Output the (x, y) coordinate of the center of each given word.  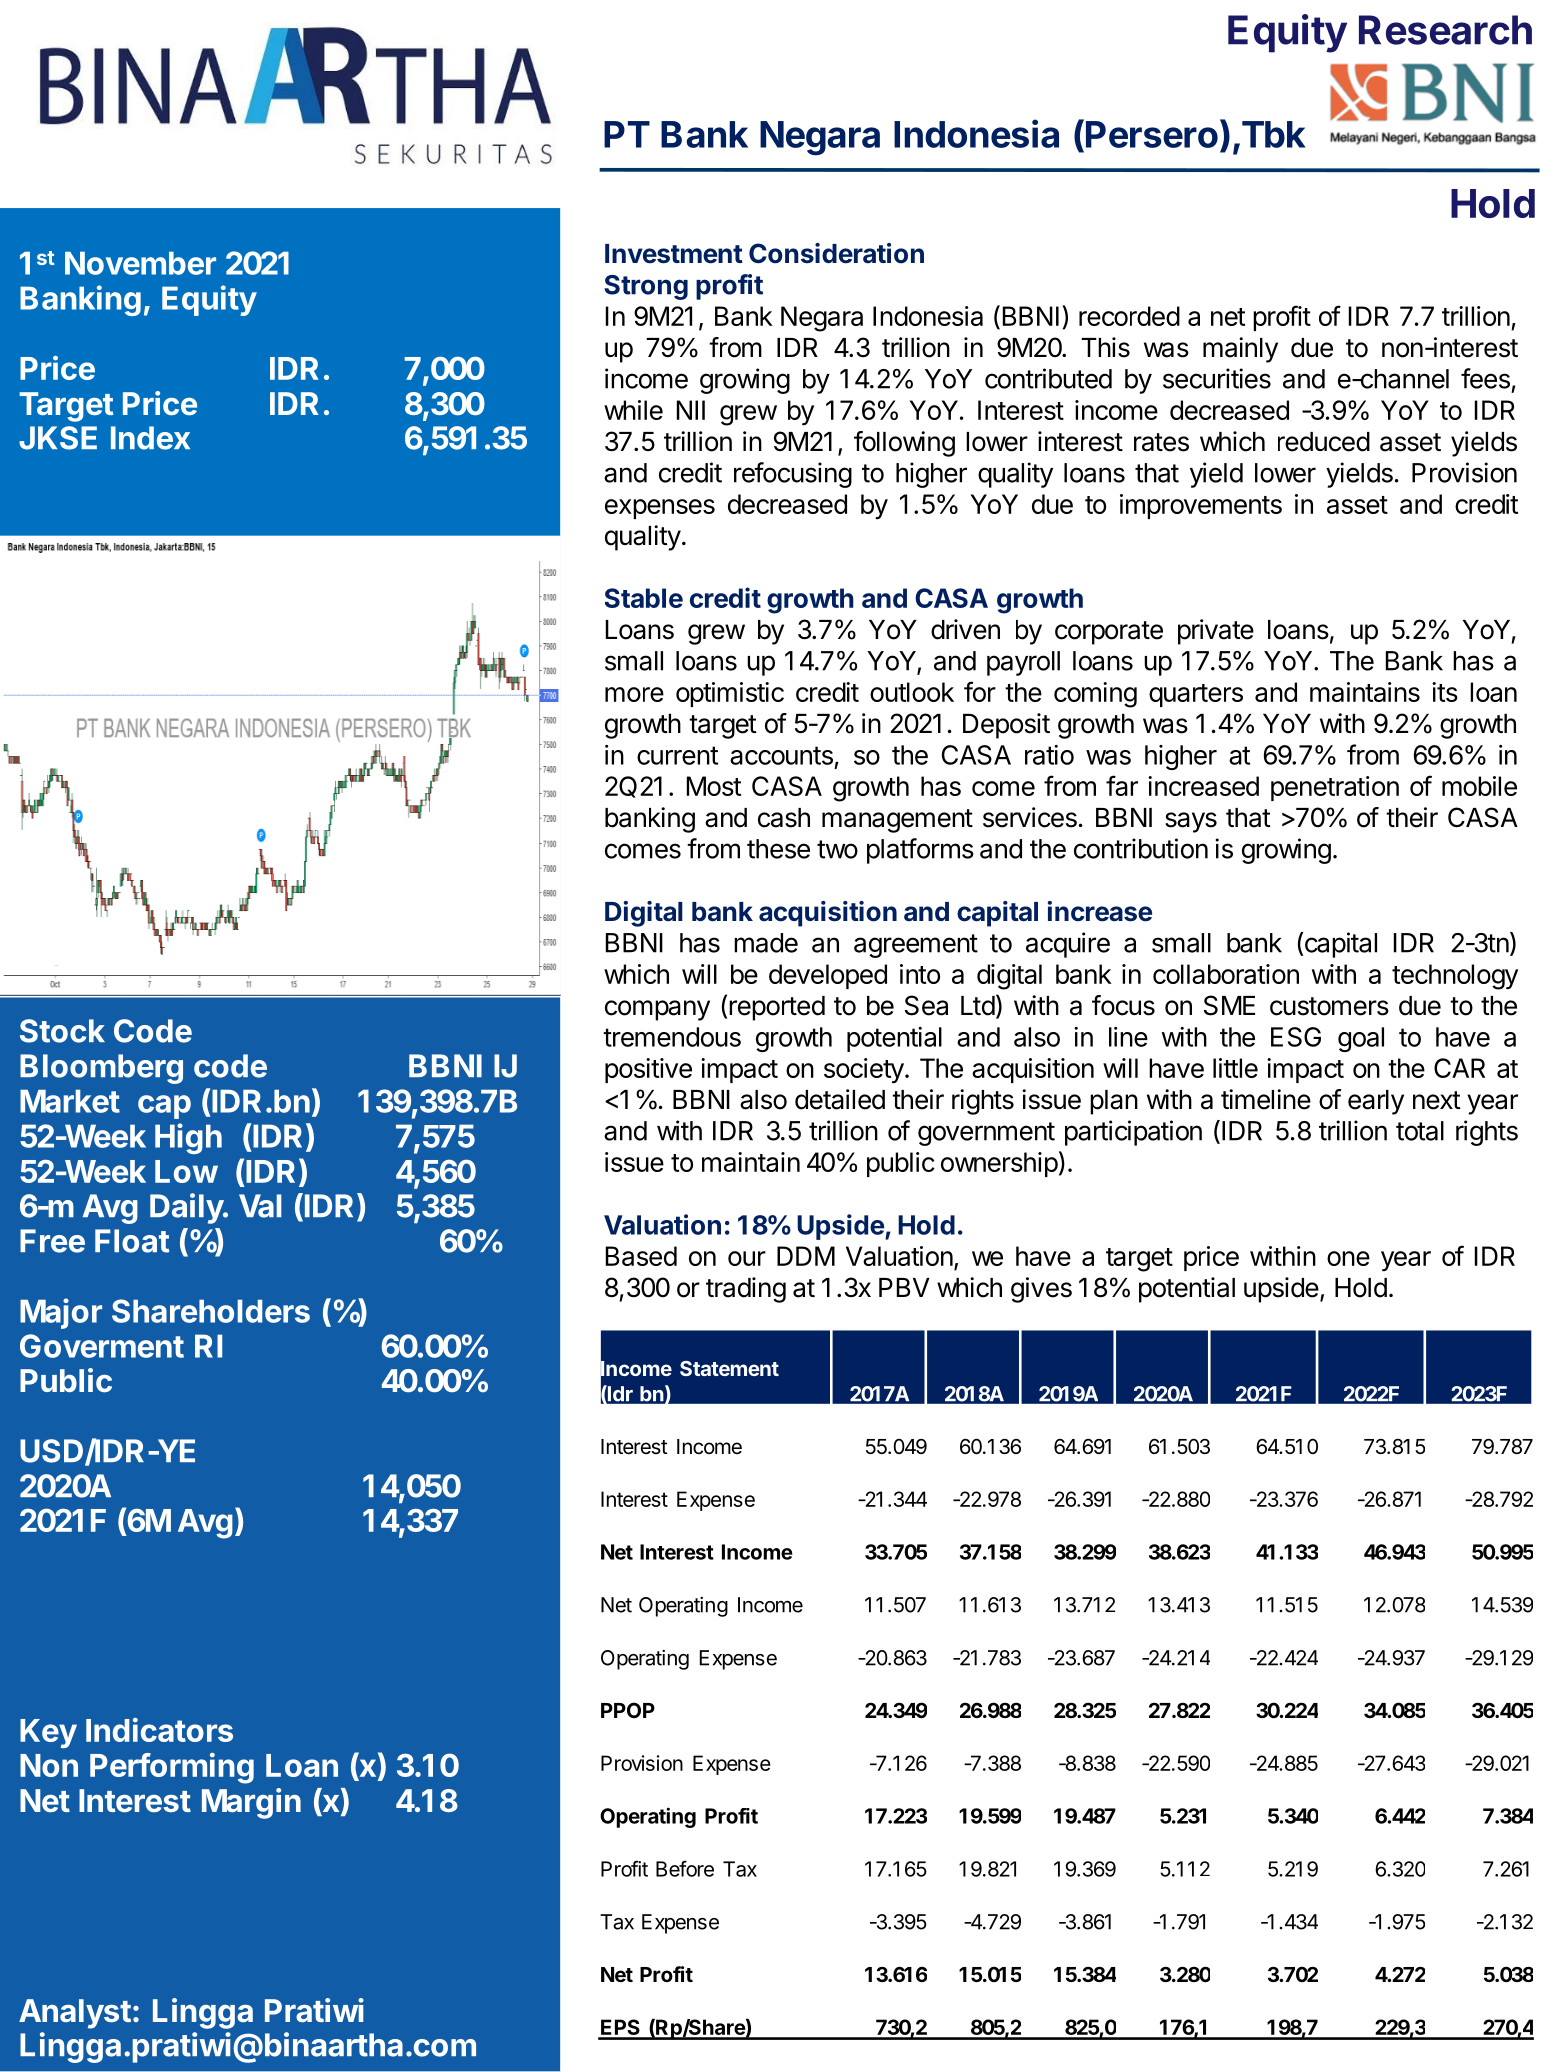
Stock (62, 1031)
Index (150, 438)
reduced (1324, 442)
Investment (674, 254)
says (1191, 822)
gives (1041, 1290)
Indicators (159, 1730)
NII (691, 410)
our (747, 1258)
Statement (729, 1368)
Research (1445, 30)
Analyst (75, 2014)
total (1420, 1131)
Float (132, 1241)
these (778, 849)
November (140, 263)
